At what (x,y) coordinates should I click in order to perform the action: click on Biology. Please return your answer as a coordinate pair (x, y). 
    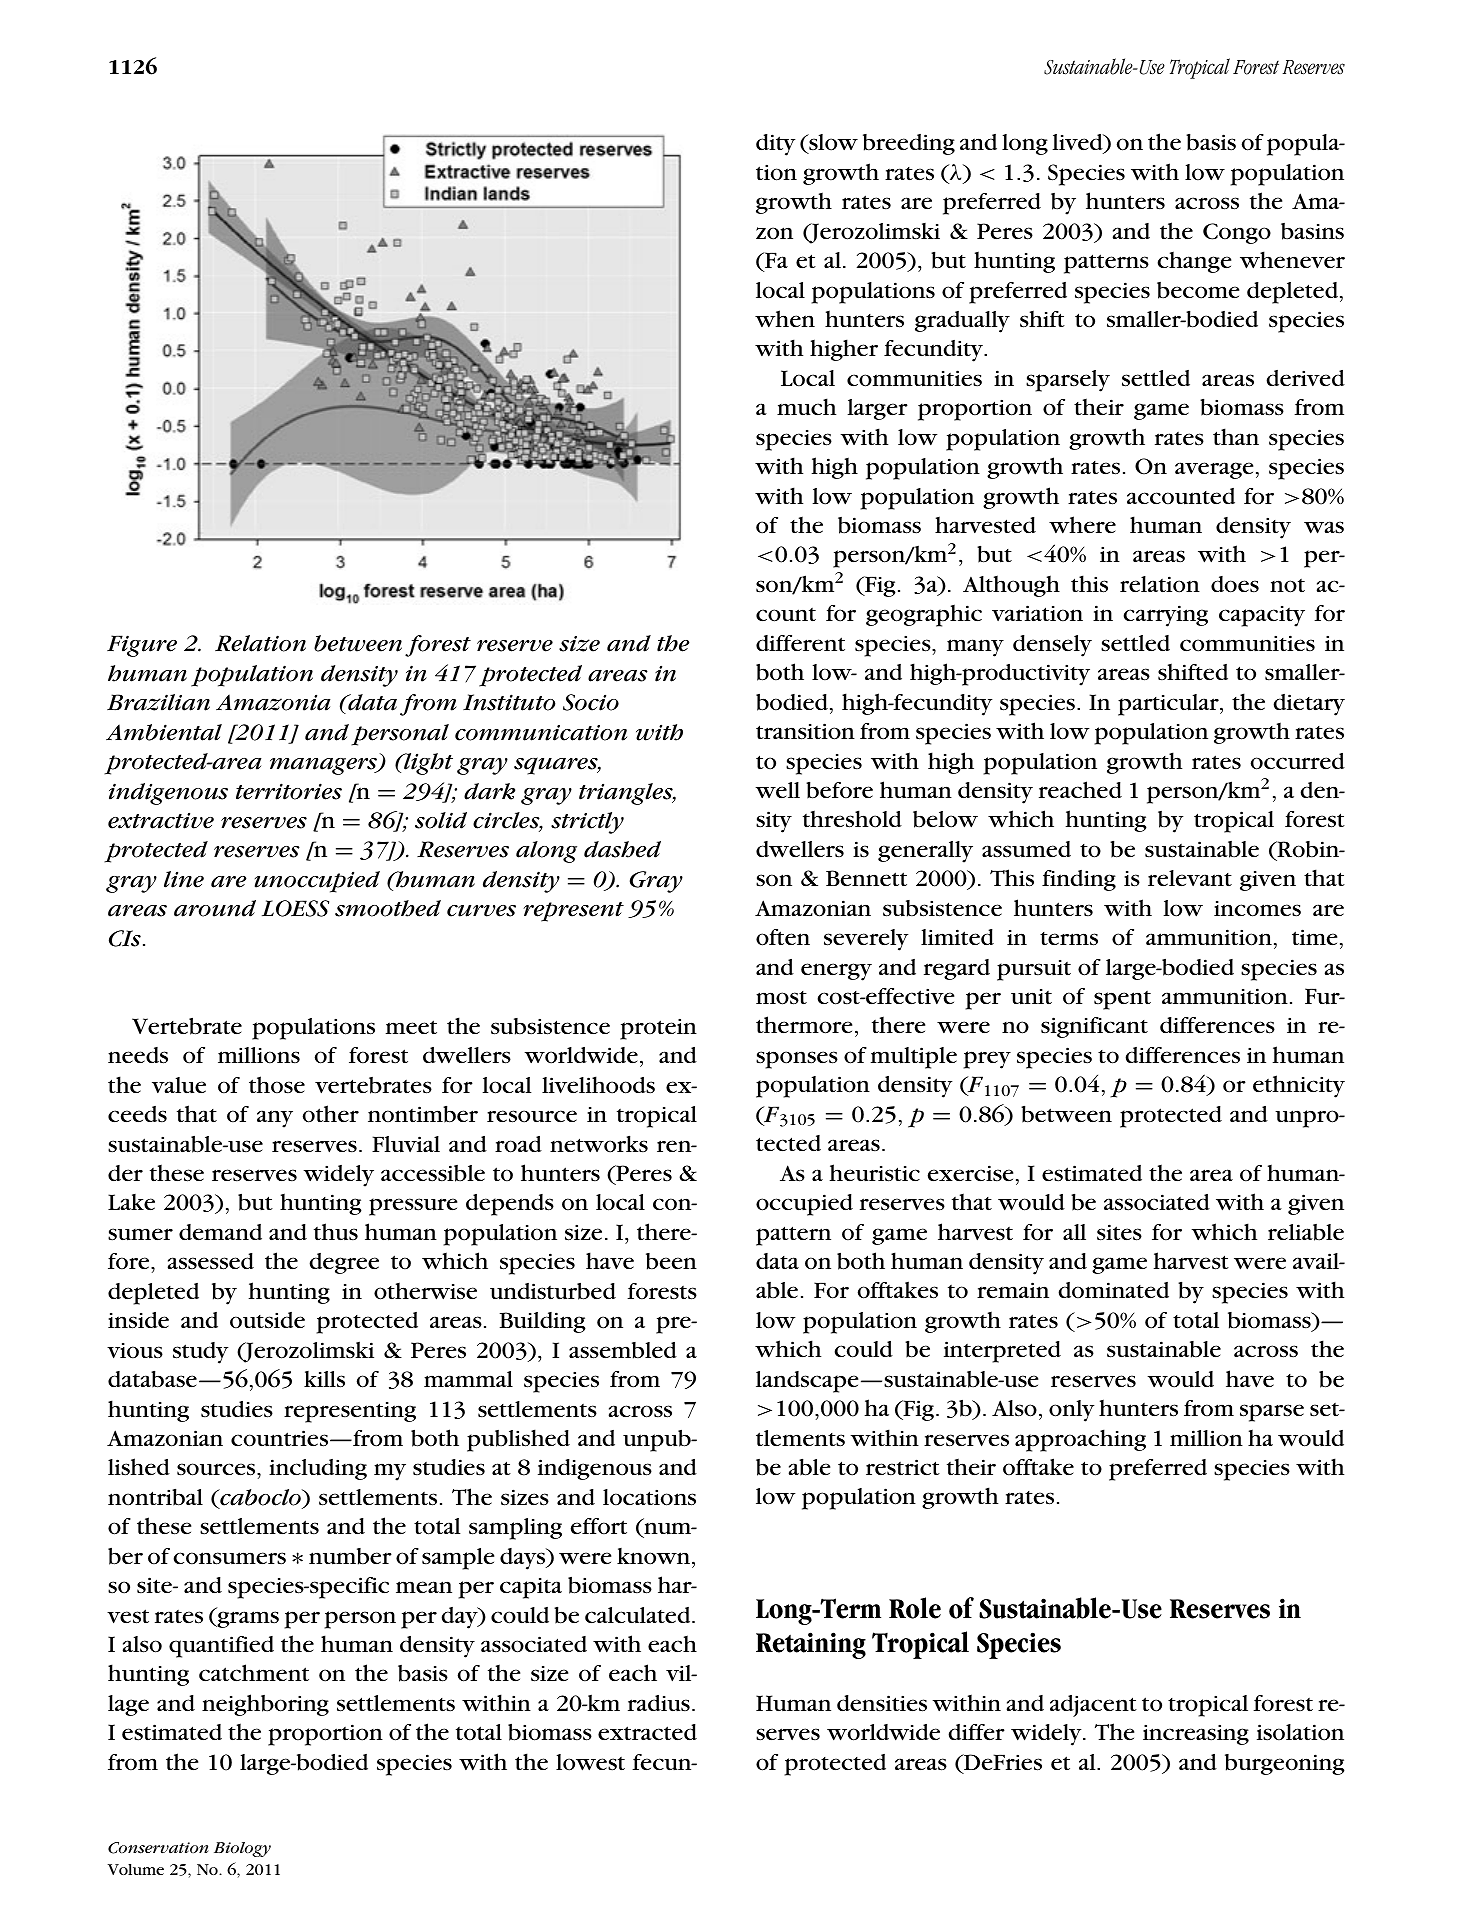
    Looking at the image, I should click on (242, 1849).
